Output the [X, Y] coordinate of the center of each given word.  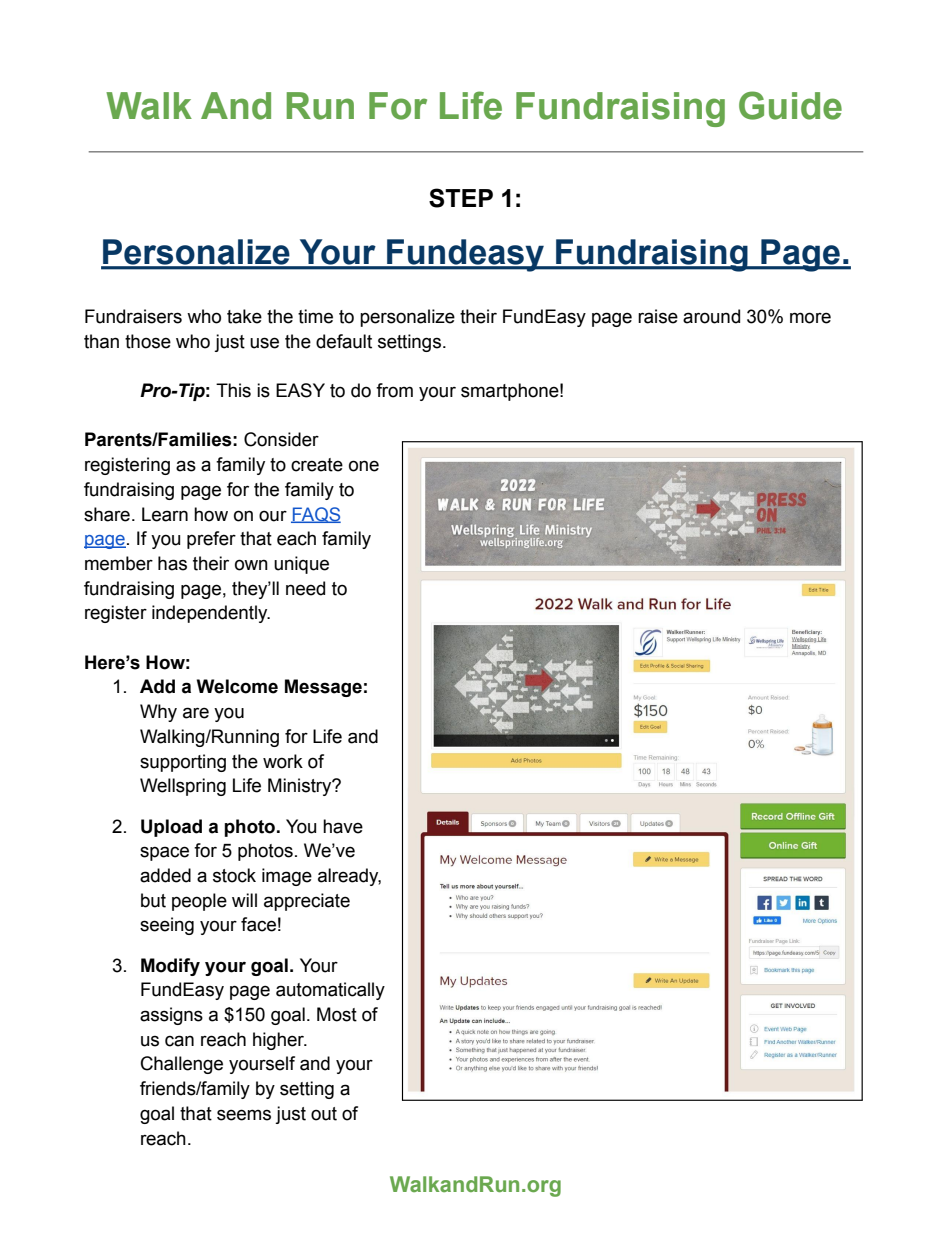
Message [323, 688]
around [711, 316]
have [343, 826]
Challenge [182, 1065]
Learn [165, 514]
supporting [183, 763]
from [394, 390]
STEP [461, 198]
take [244, 316]
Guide [790, 105]
